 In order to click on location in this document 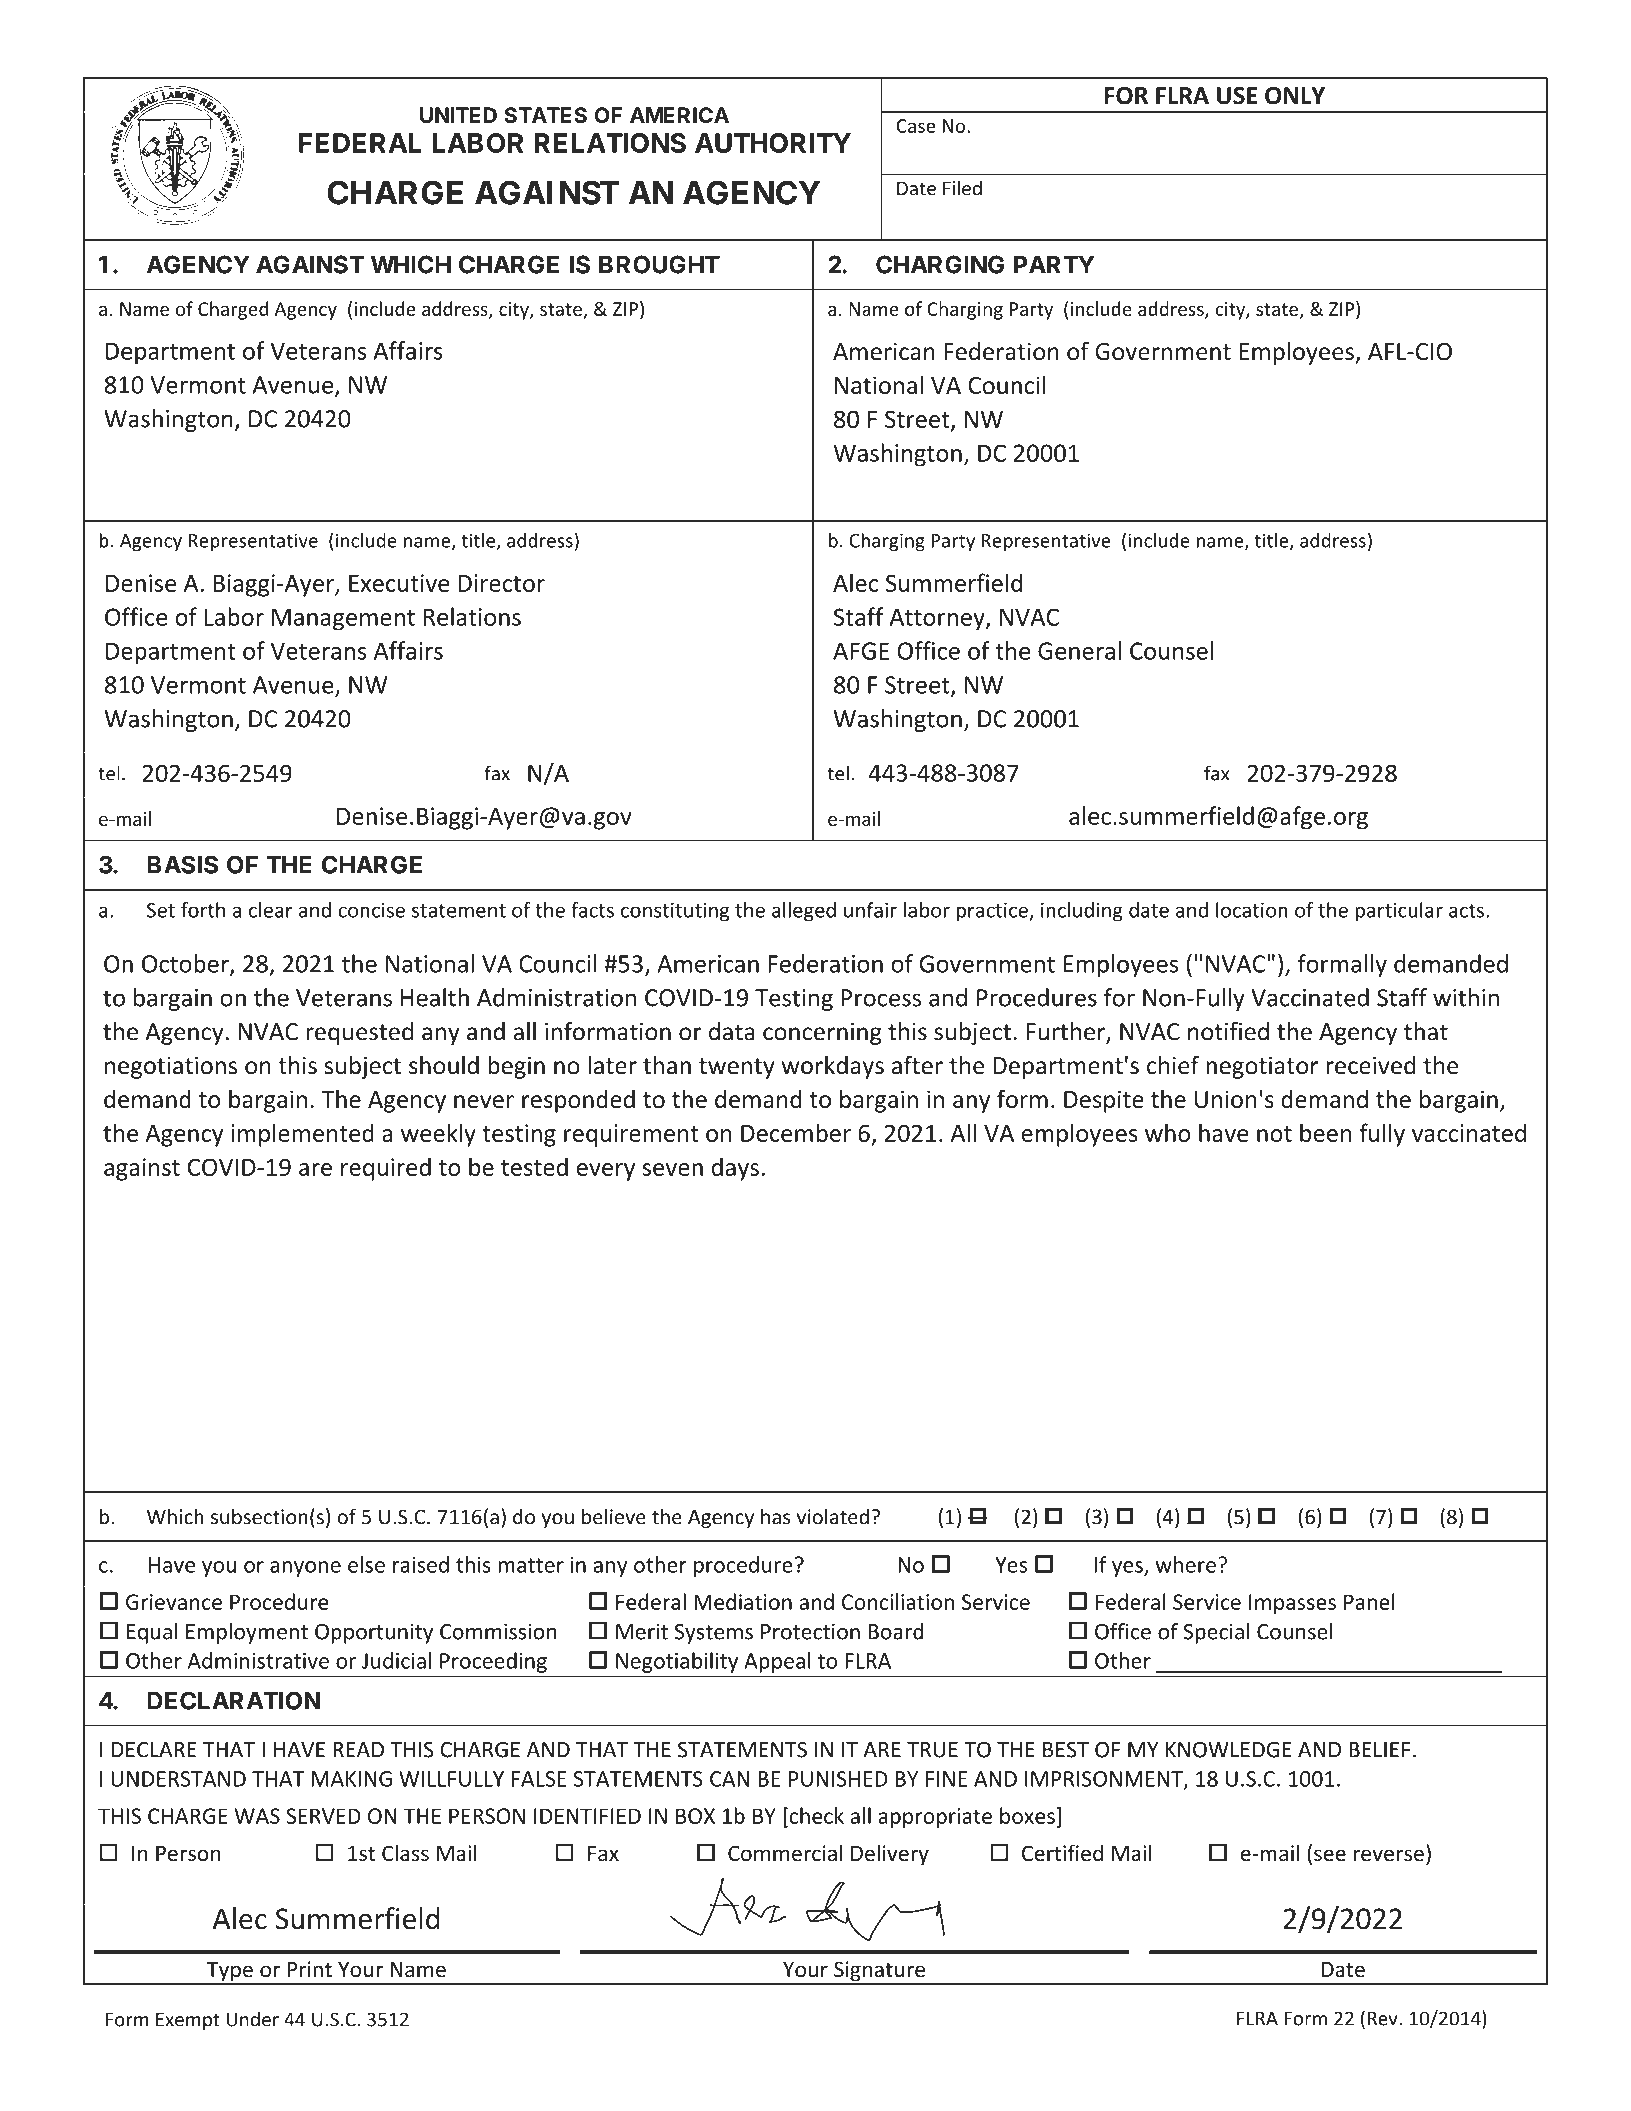, I will do `click(1252, 910)`.
